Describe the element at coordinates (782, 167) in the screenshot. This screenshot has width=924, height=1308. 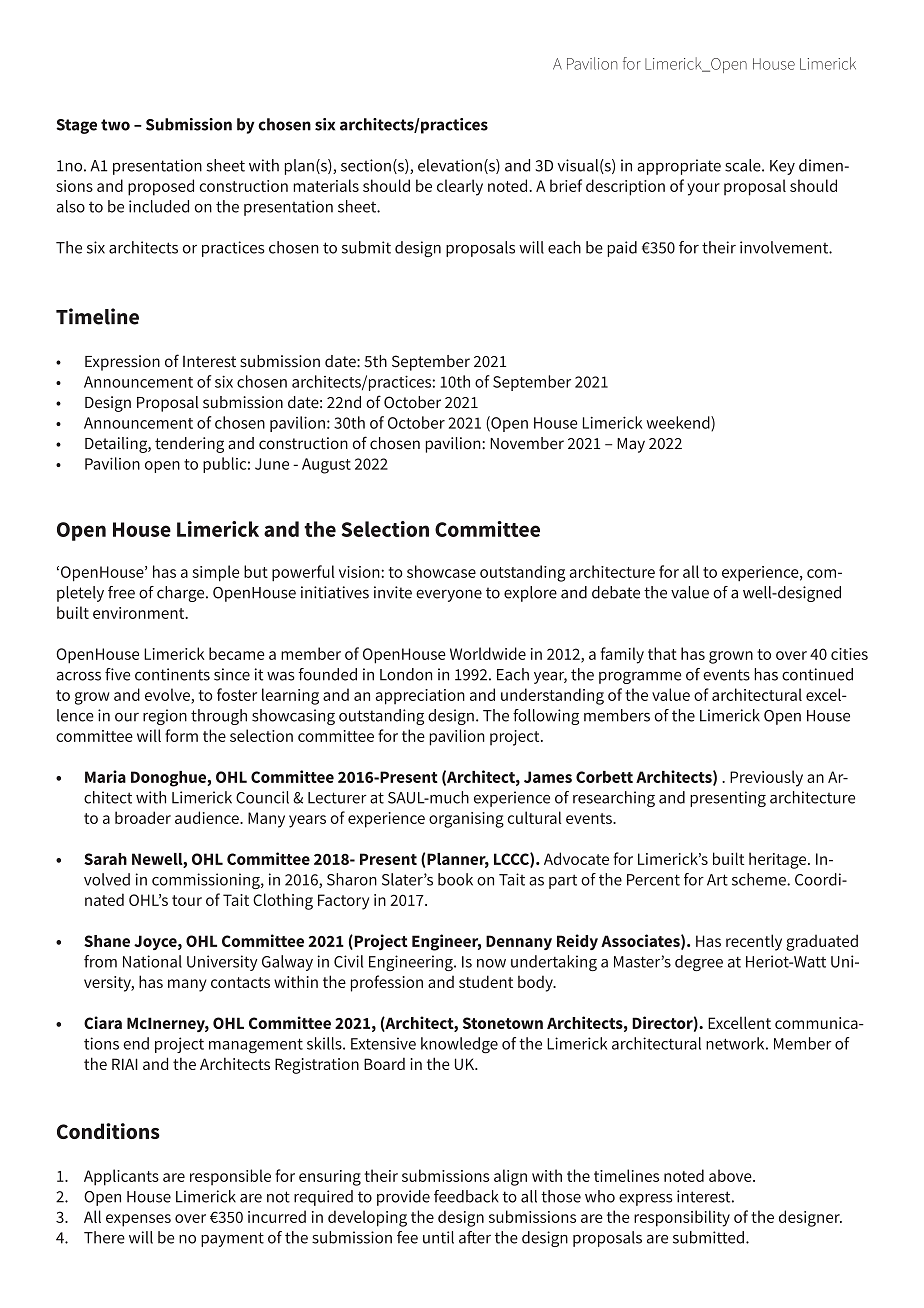
I see `Key` at that location.
